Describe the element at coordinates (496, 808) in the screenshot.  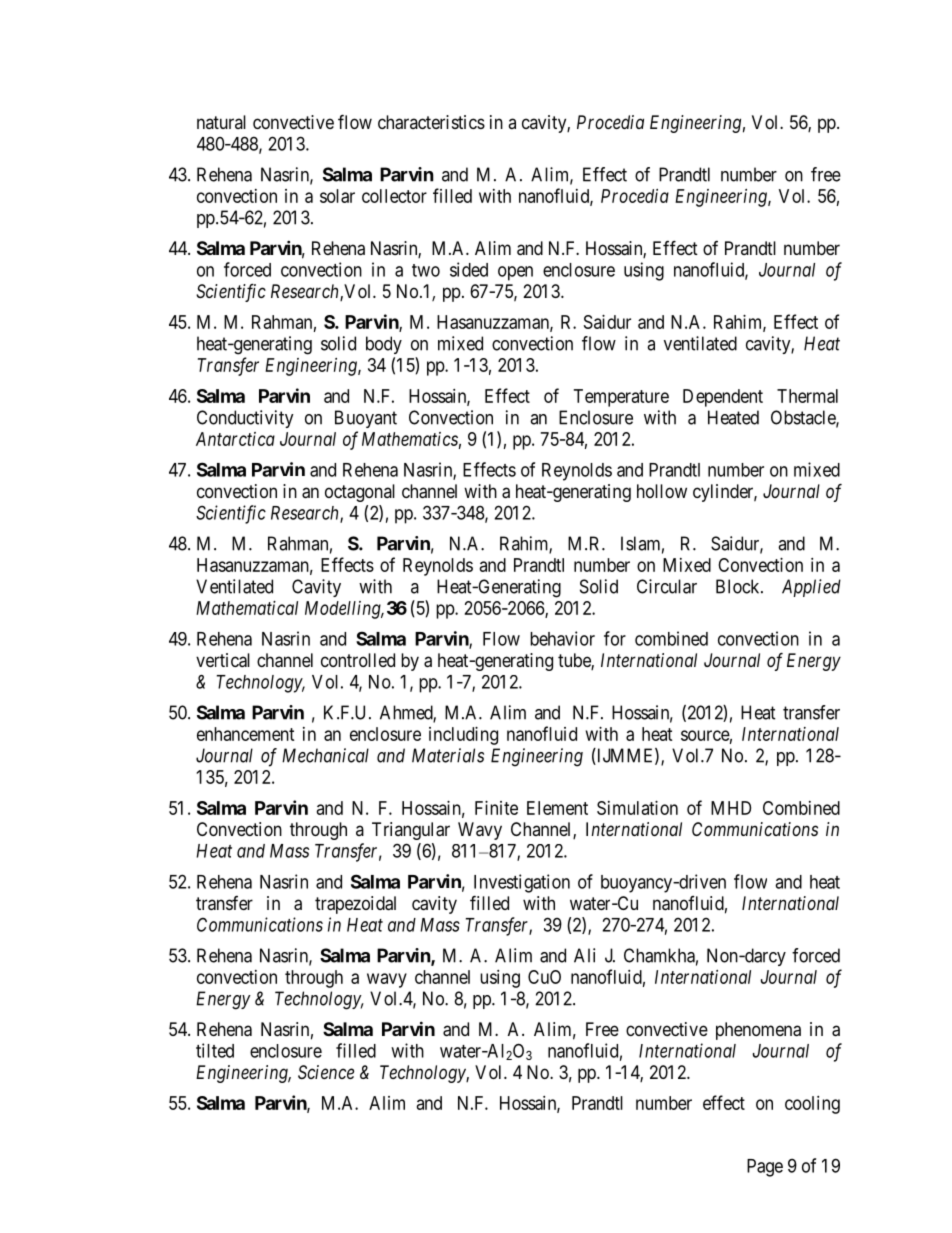
I see `Finite` at that location.
